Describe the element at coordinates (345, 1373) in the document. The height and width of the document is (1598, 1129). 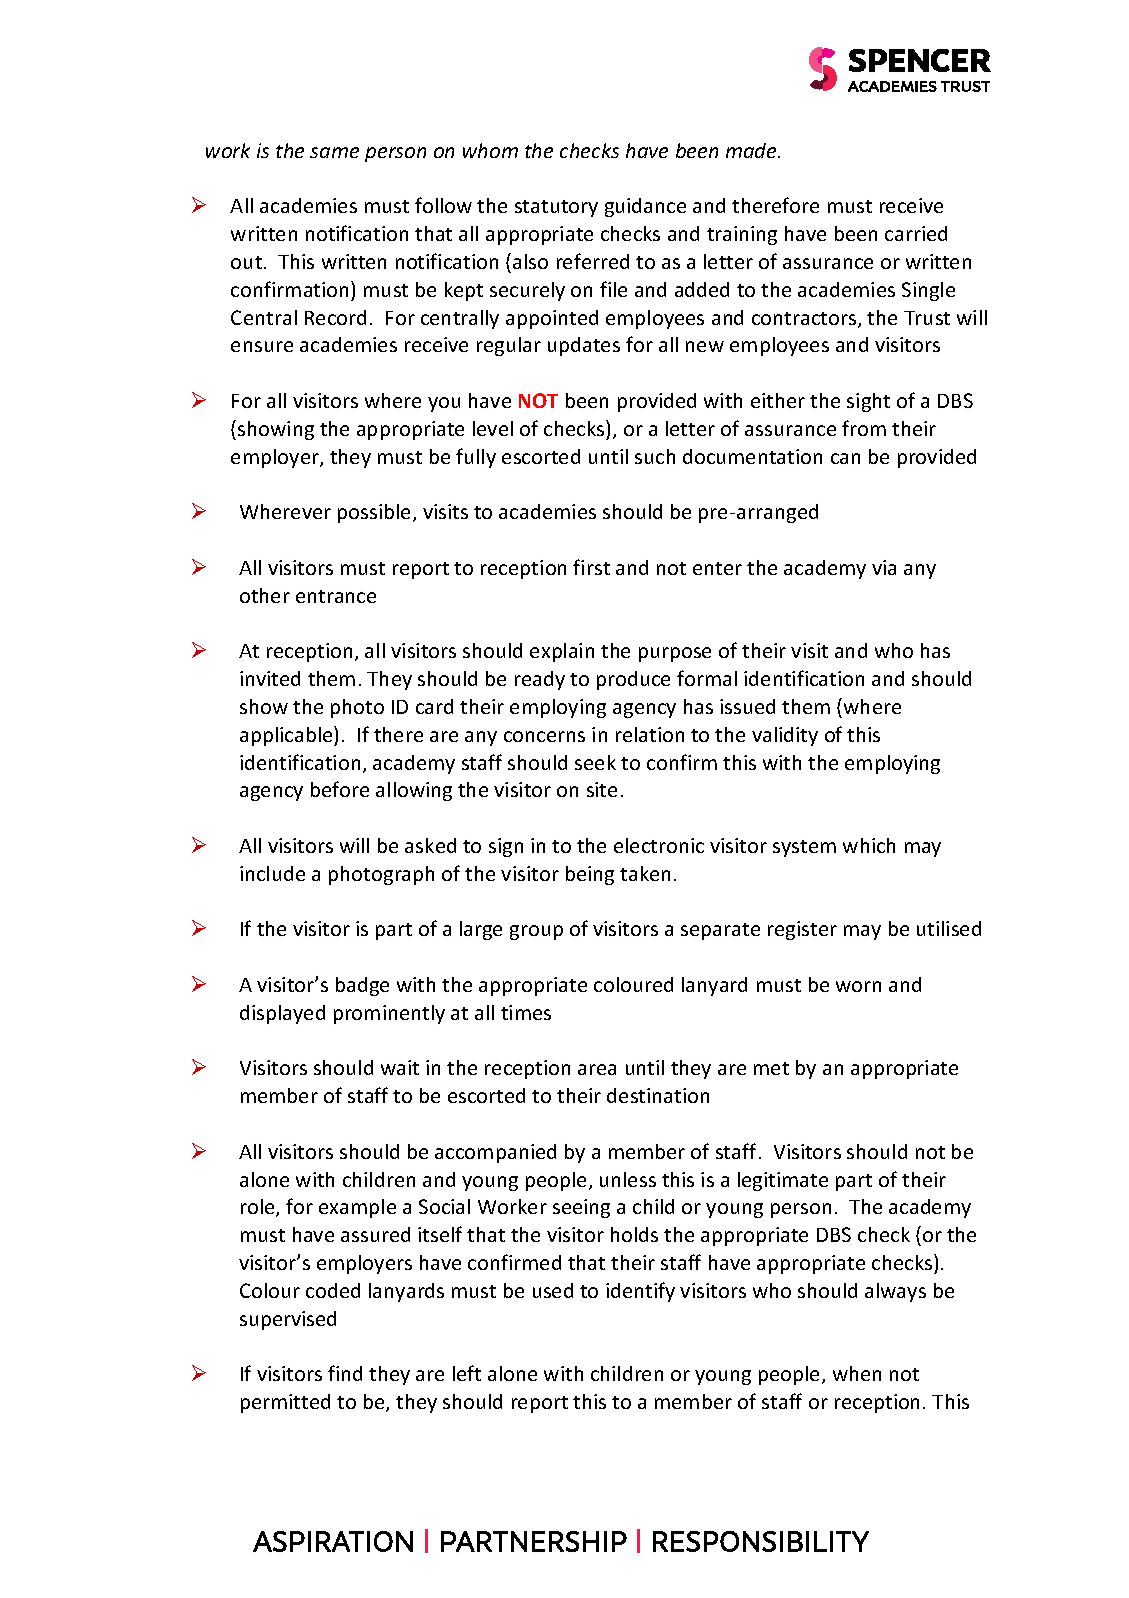
I see `find` at that location.
